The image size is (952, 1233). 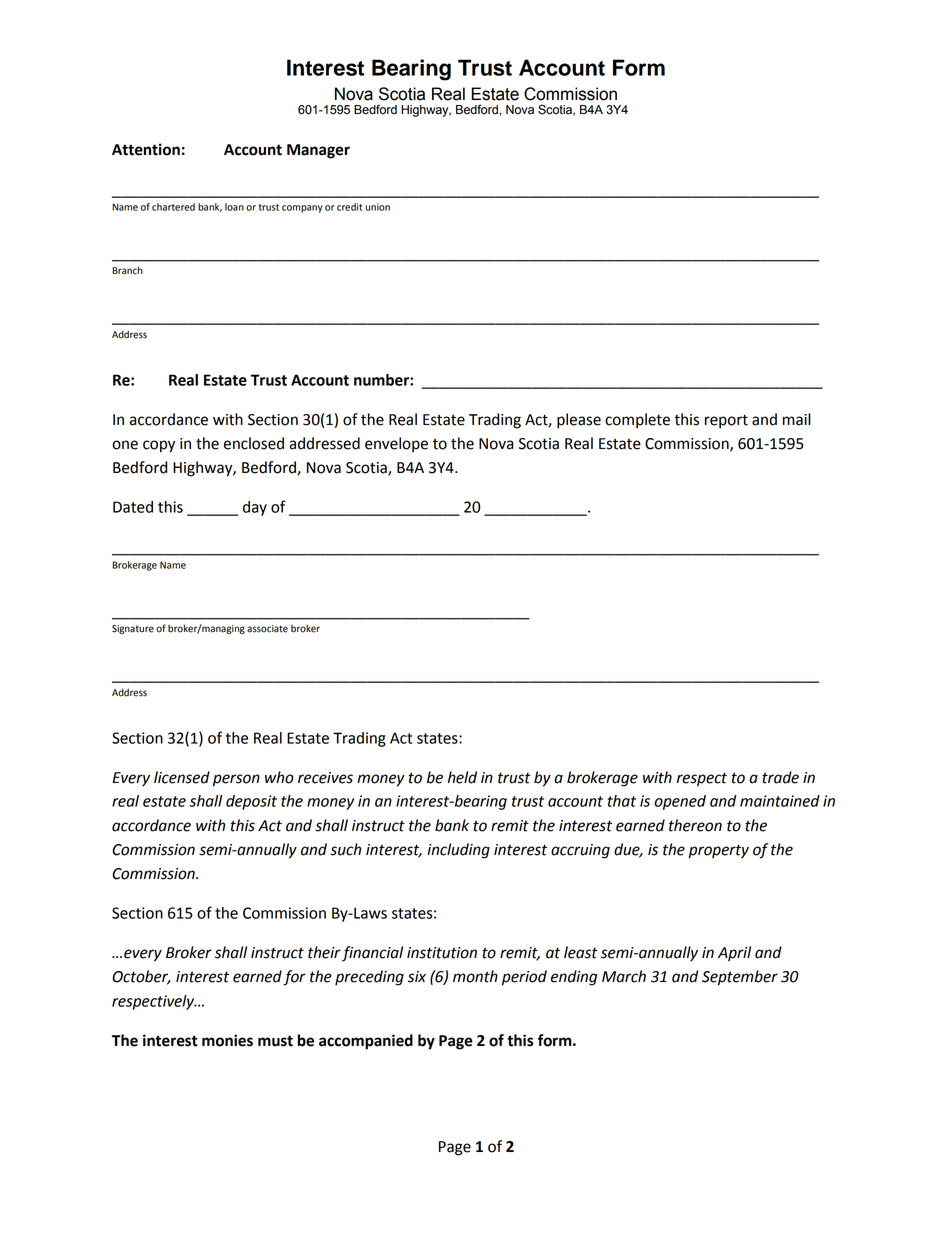 What do you see at coordinates (462, 777) in the document?
I see `held` at bounding box center [462, 777].
